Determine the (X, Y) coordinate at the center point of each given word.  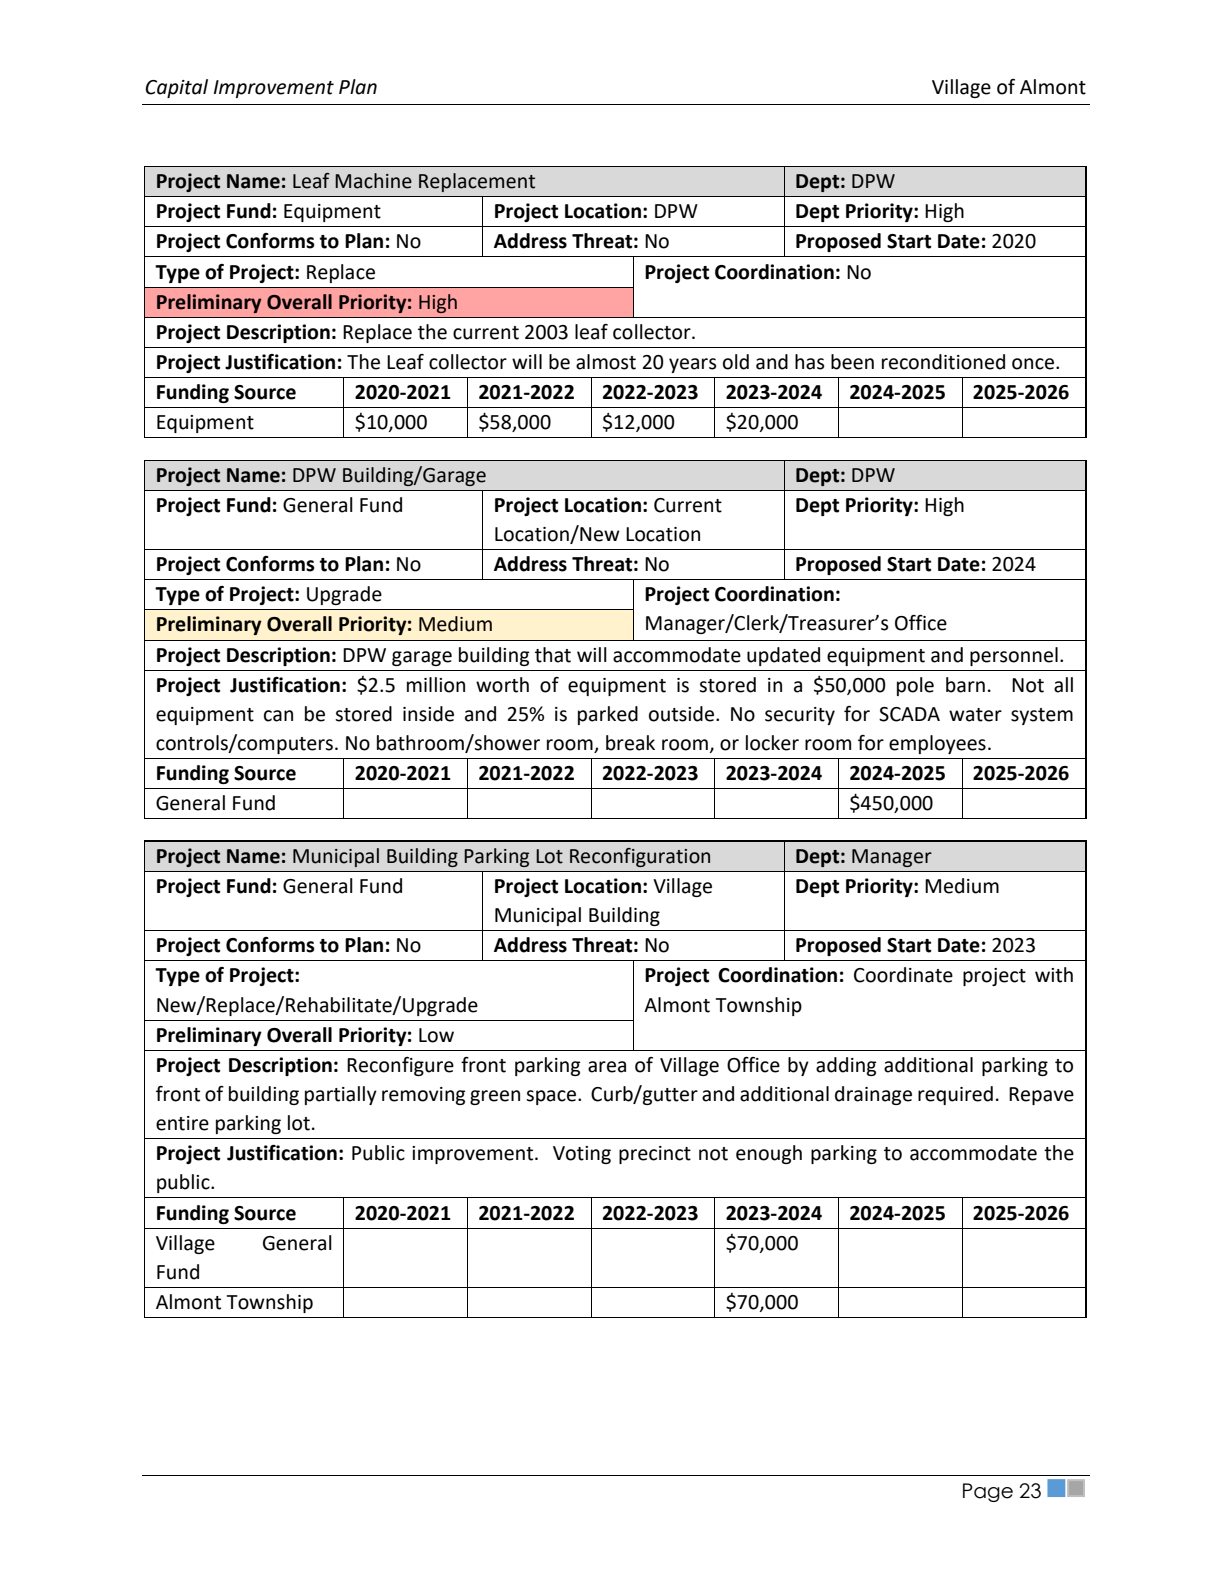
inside (428, 714)
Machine (373, 181)
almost (606, 362)
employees (937, 744)
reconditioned (943, 362)
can (278, 716)
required (955, 1095)
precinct (655, 1155)
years (692, 365)
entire (182, 1123)
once (1034, 364)
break (630, 743)
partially (341, 1095)
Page (988, 1492)
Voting (582, 1155)
